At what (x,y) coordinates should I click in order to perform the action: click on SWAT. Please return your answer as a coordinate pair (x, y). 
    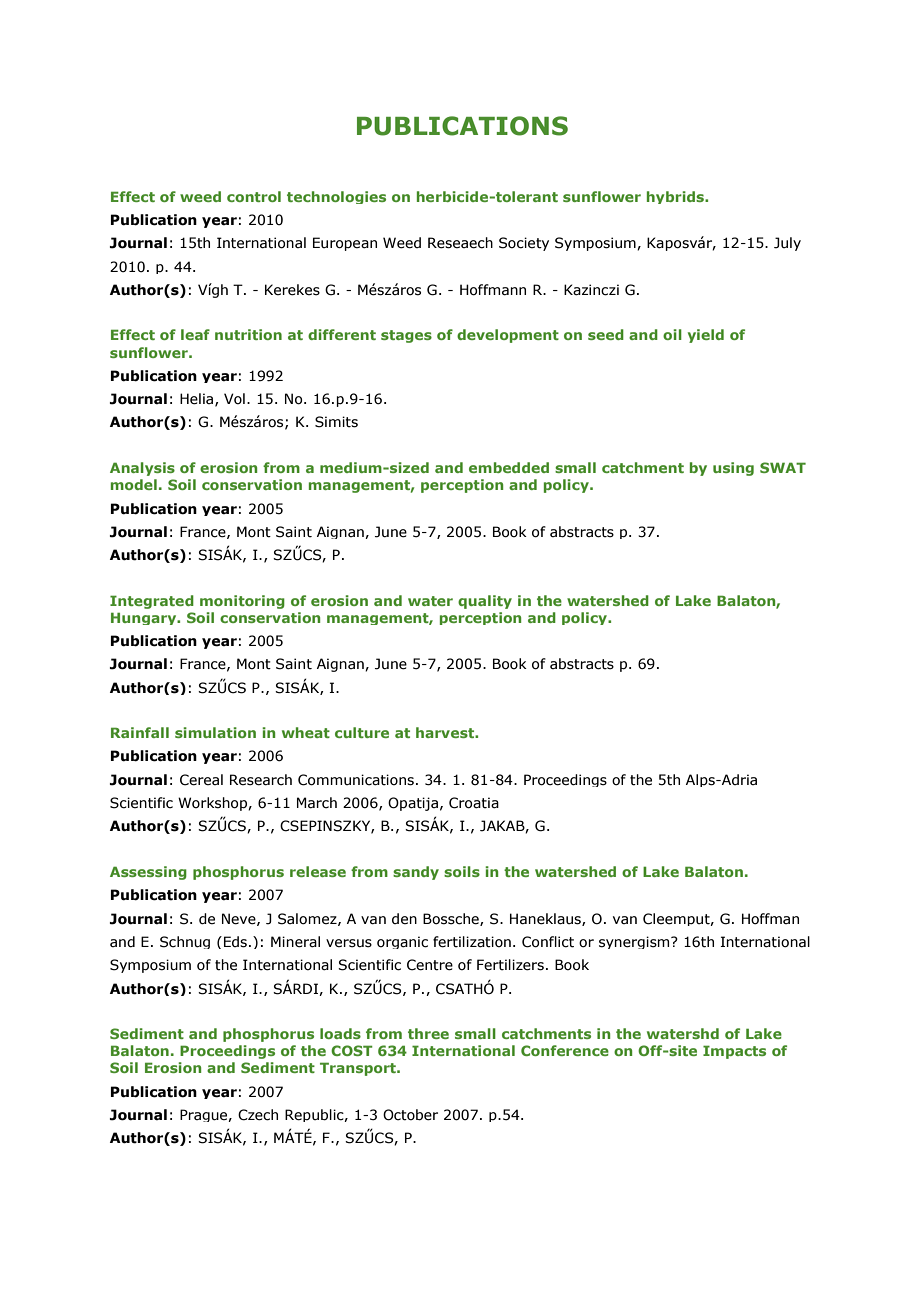
    Looking at the image, I should click on (783, 467).
